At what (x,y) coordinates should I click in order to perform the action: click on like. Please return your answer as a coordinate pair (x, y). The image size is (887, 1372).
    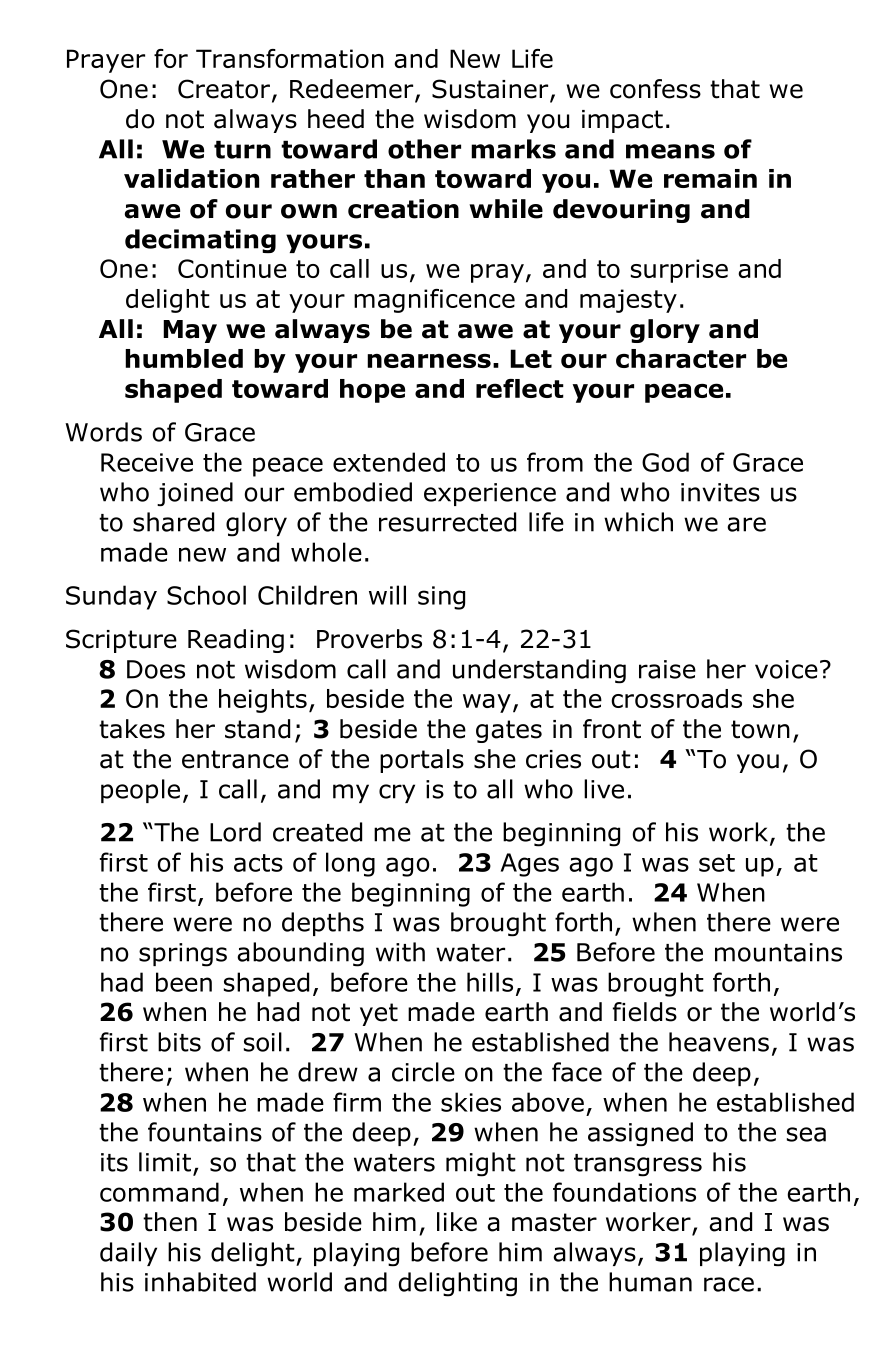
    Looking at the image, I should click on (457, 1222).
